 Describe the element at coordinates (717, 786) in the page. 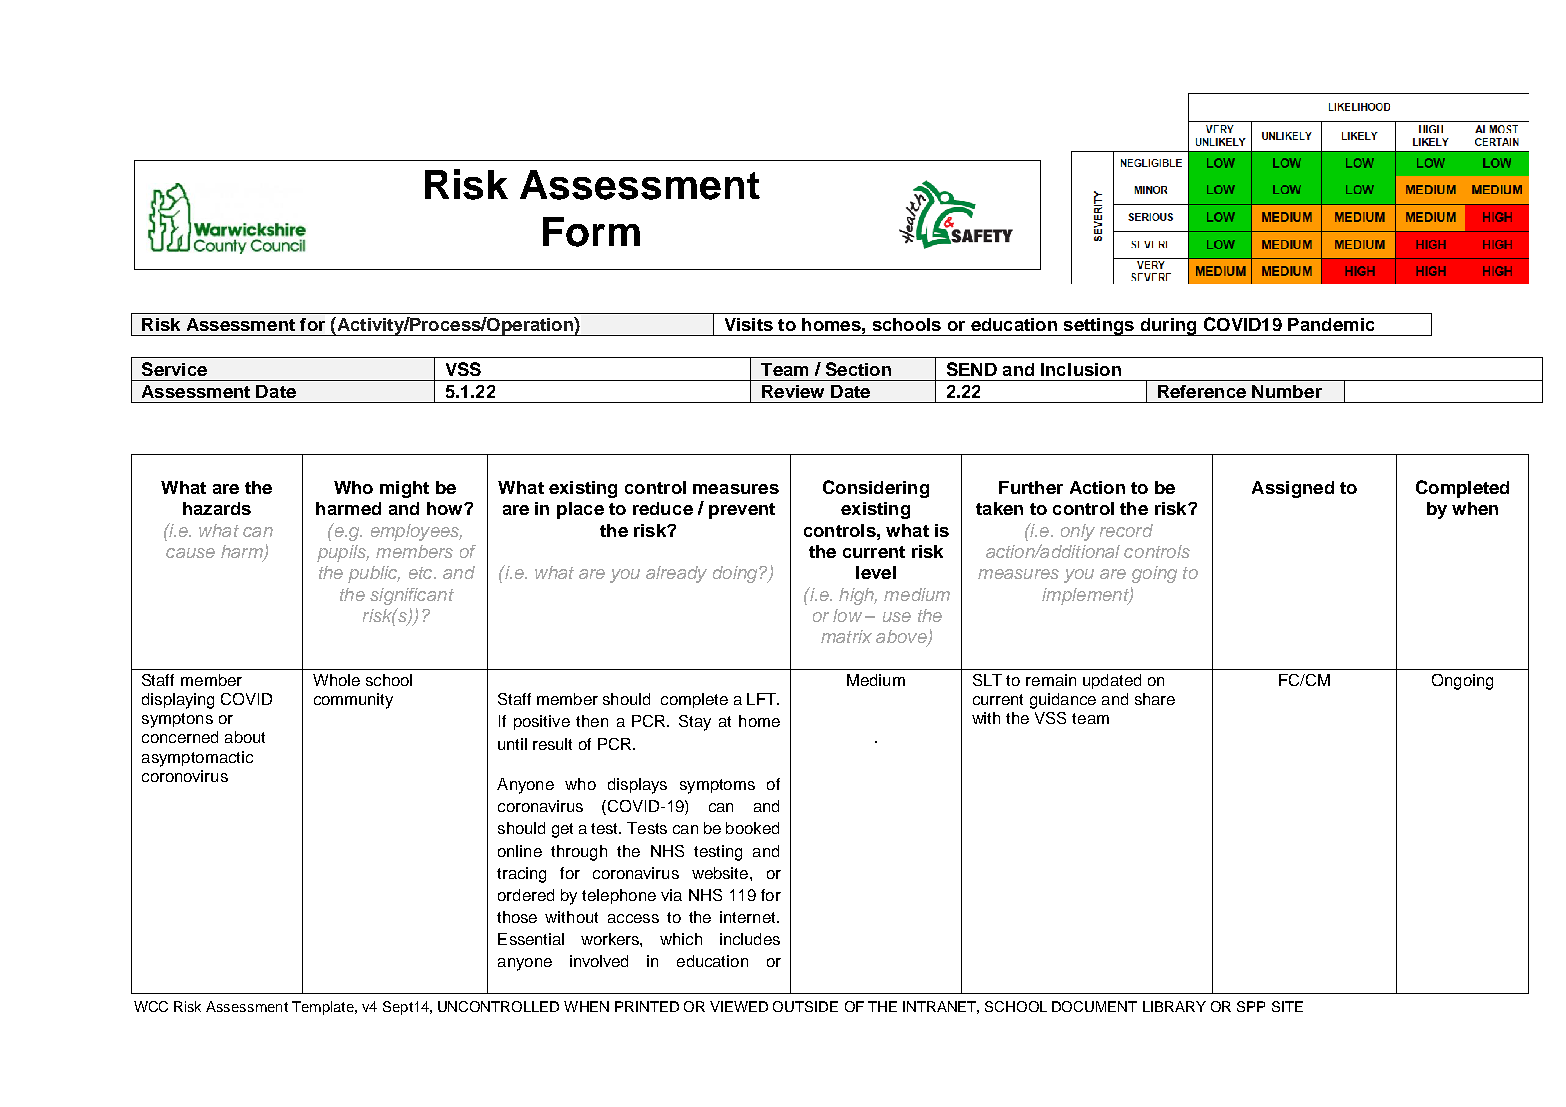

I see `symptoms` at that location.
